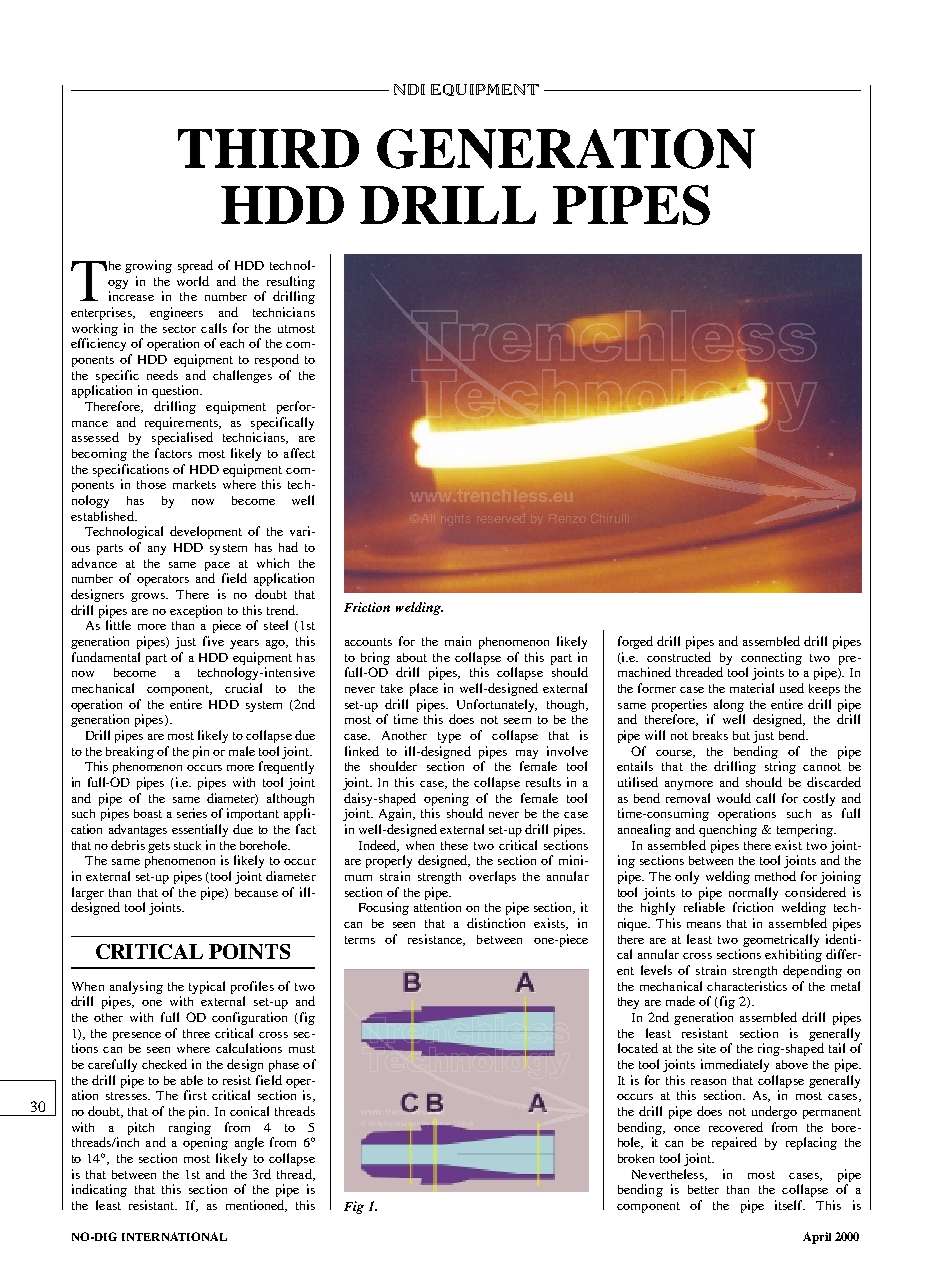  What do you see at coordinates (277, 360) in the page?
I see `respond` at bounding box center [277, 360].
